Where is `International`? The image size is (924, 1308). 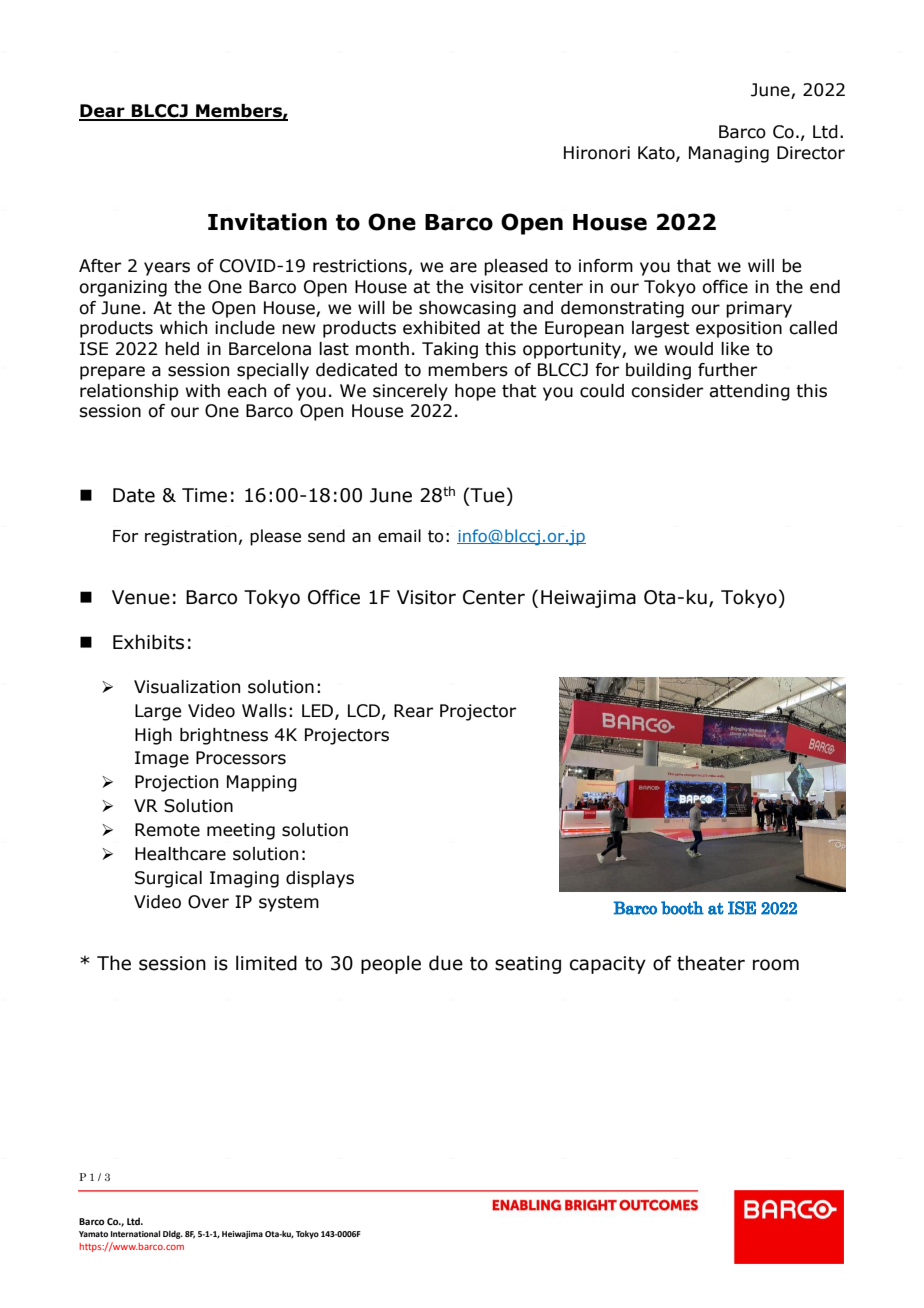
International is located at coordinates (135, 1233).
